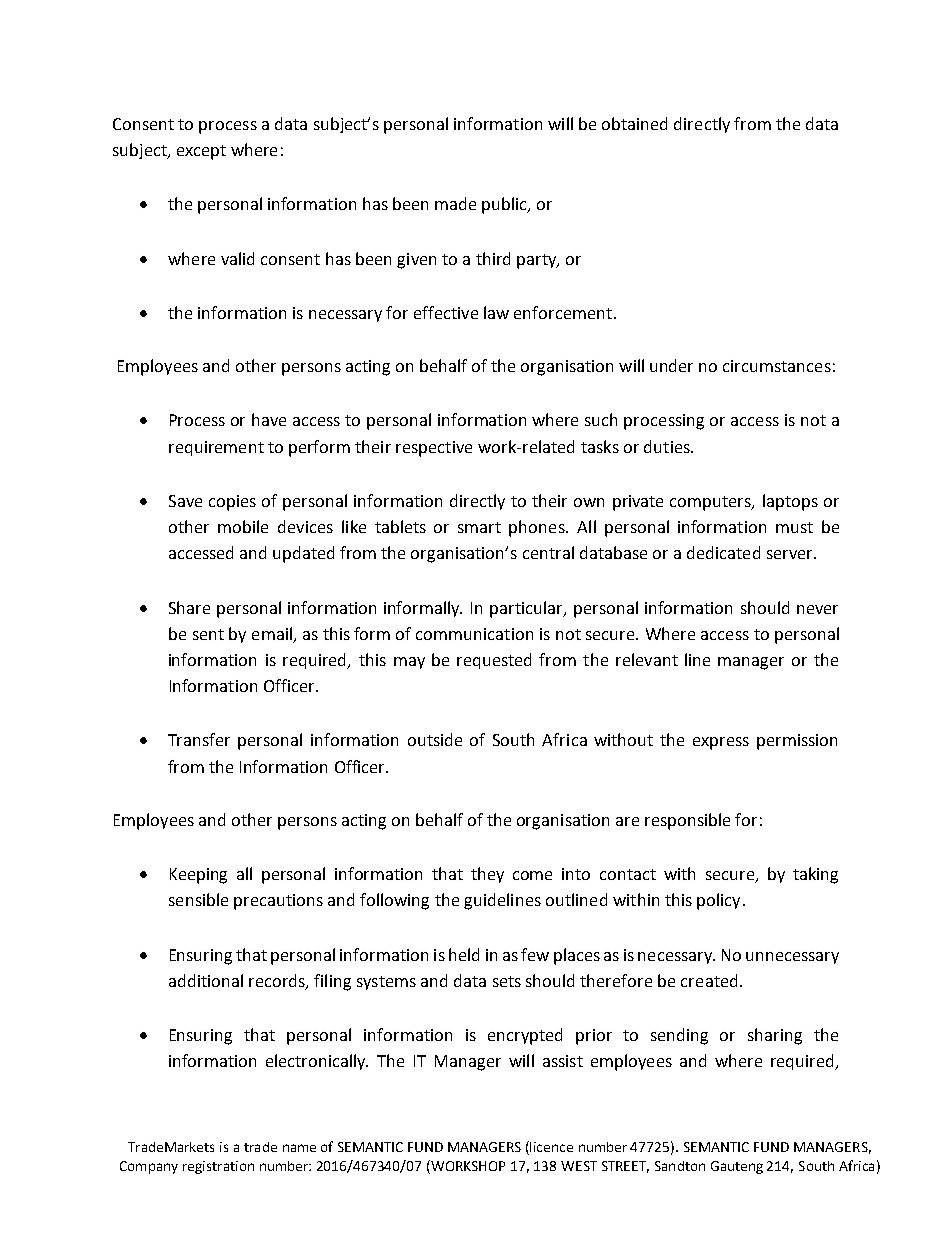  What do you see at coordinates (718, 901) in the image?
I see `policy` at bounding box center [718, 901].
